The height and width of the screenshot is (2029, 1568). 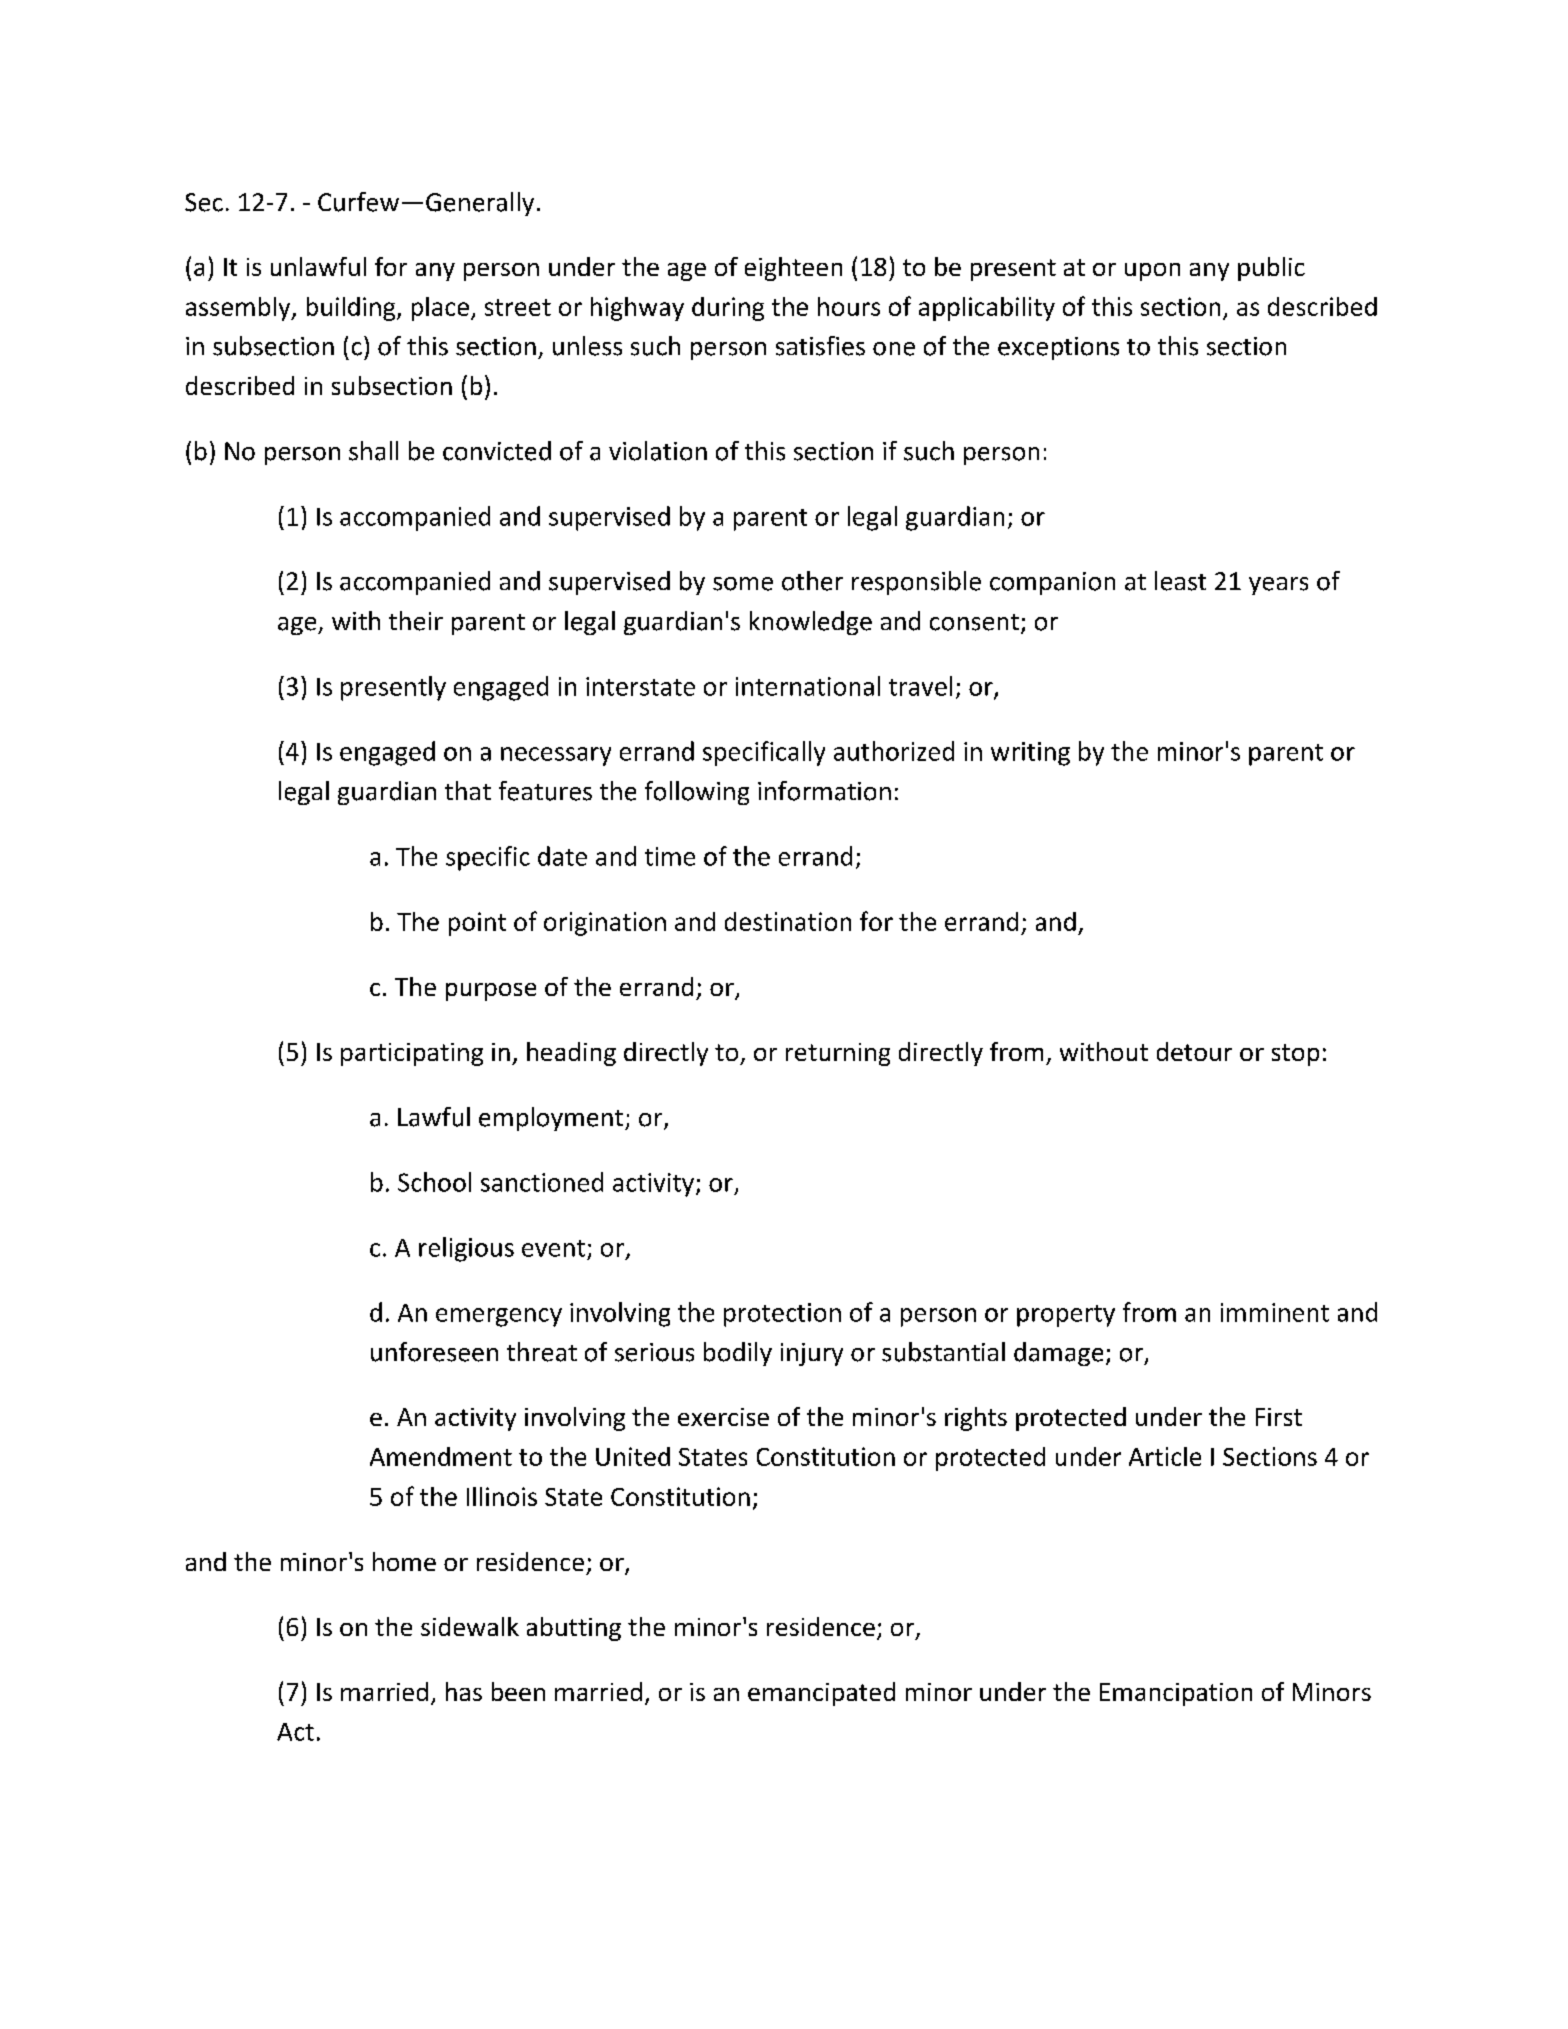 What do you see at coordinates (468, 790) in the screenshot?
I see `that` at bounding box center [468, 790].
